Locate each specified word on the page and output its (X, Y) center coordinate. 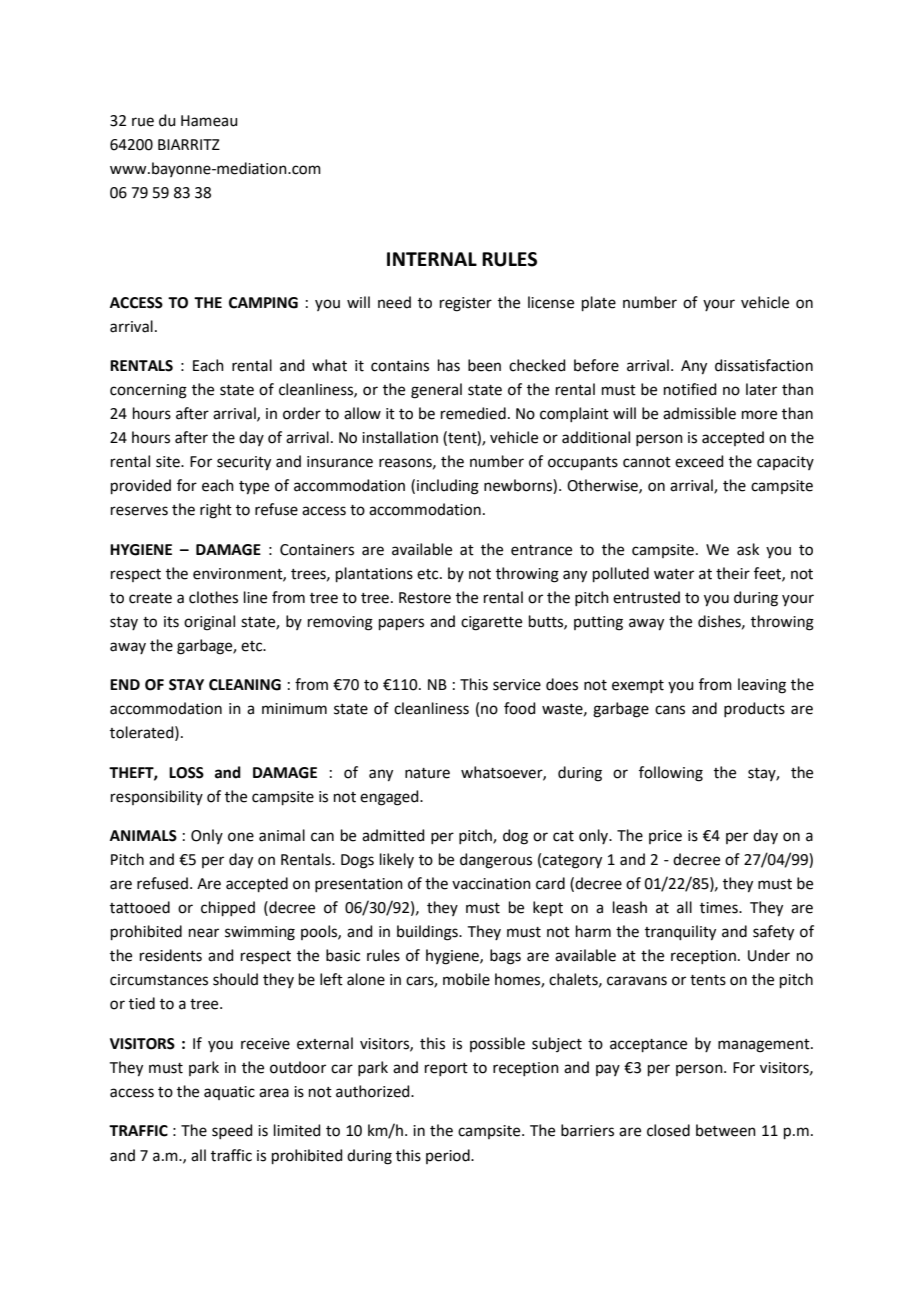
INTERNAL (432, 259)
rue (143, 122)
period (449, 1156)
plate (599, 303)
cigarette (491, 623)
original (209, 623)
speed (232, 1131)
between (726, 1130)
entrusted (646, 597)
